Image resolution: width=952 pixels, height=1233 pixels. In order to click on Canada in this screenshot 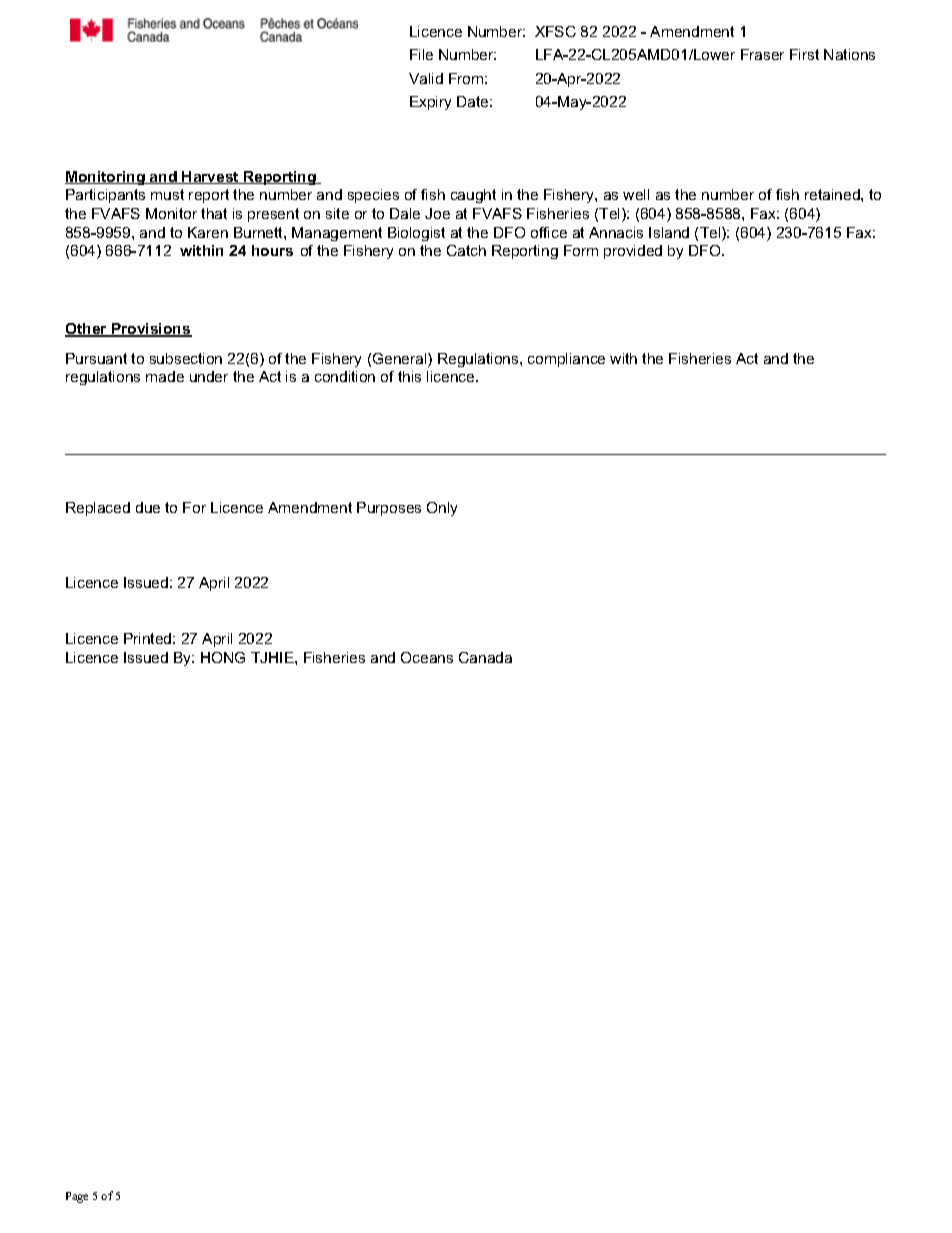, I will do `click(485, 657)`.
